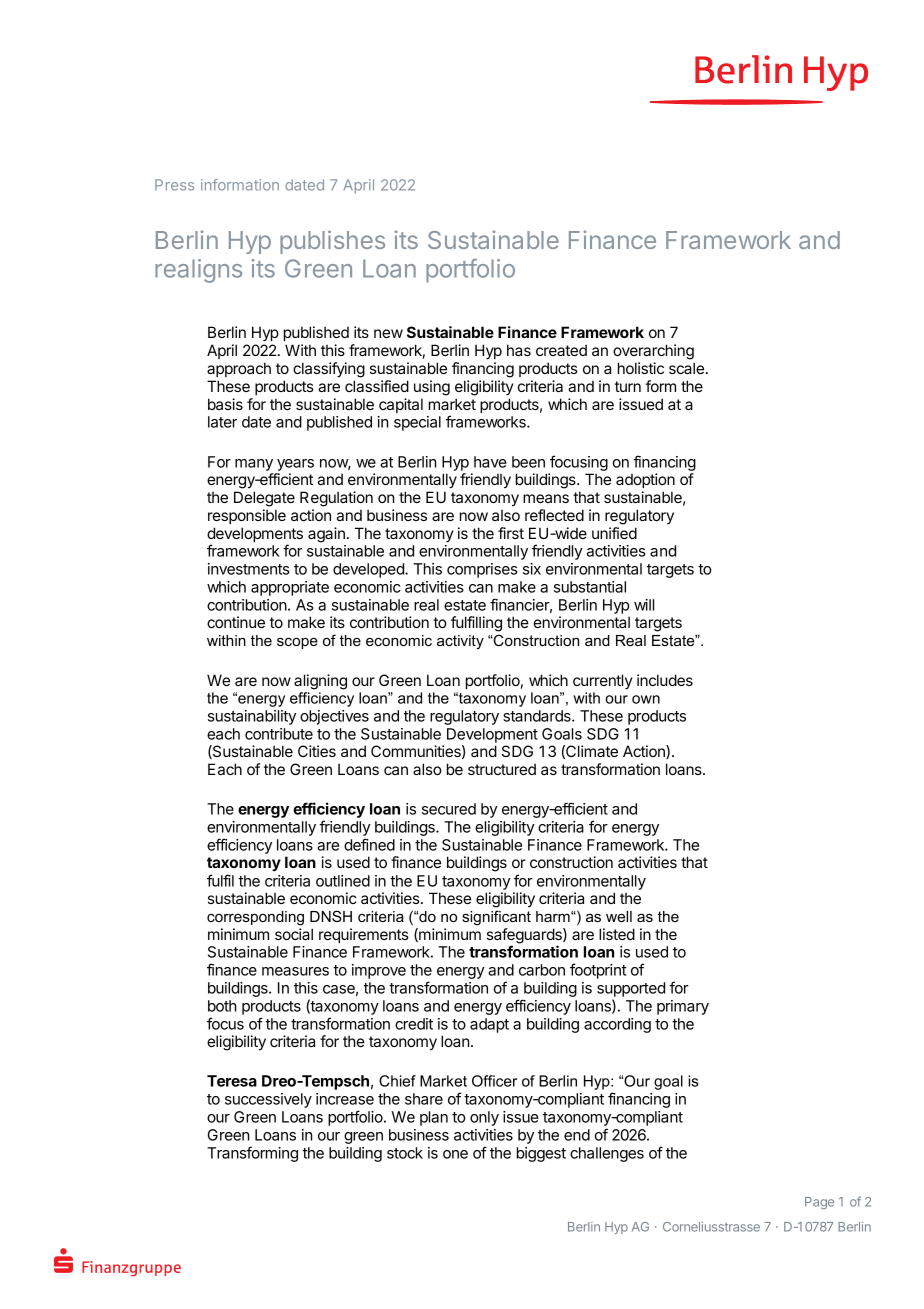 The height and width of the image is (1309, 924). Describe the element at coordinates (653, 352) in the image. I see `overarching` at that location.
